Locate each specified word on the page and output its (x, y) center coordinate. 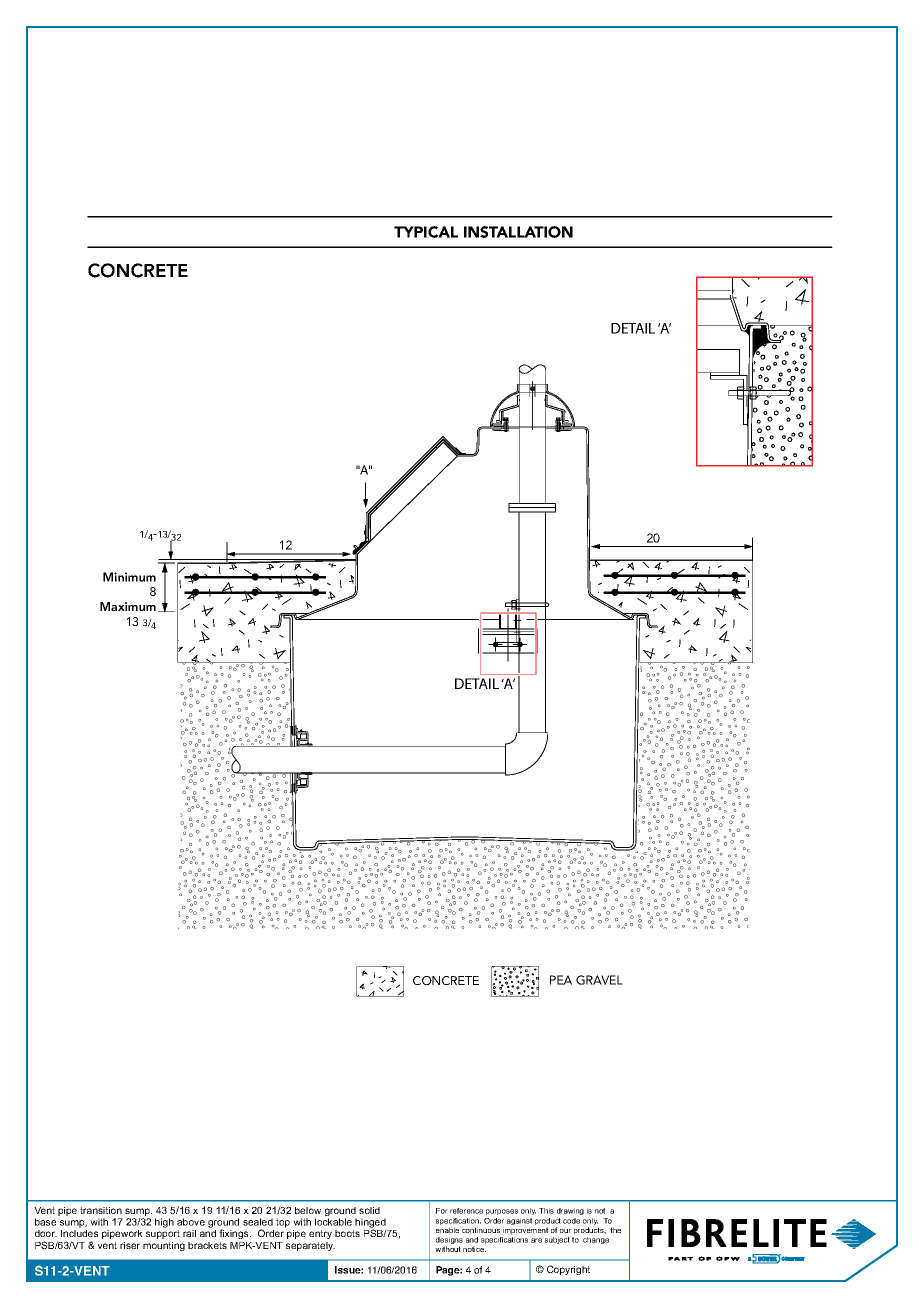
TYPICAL (426, 232)
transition (101, 1210)
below (308, 1210)
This (546, 1211)
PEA (561, 980)
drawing (570, 1211)
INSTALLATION (518, 232)
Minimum (129, 577)
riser (130, 1245)
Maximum (128, 606)
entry (320, 1234)
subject (557, 1240)
